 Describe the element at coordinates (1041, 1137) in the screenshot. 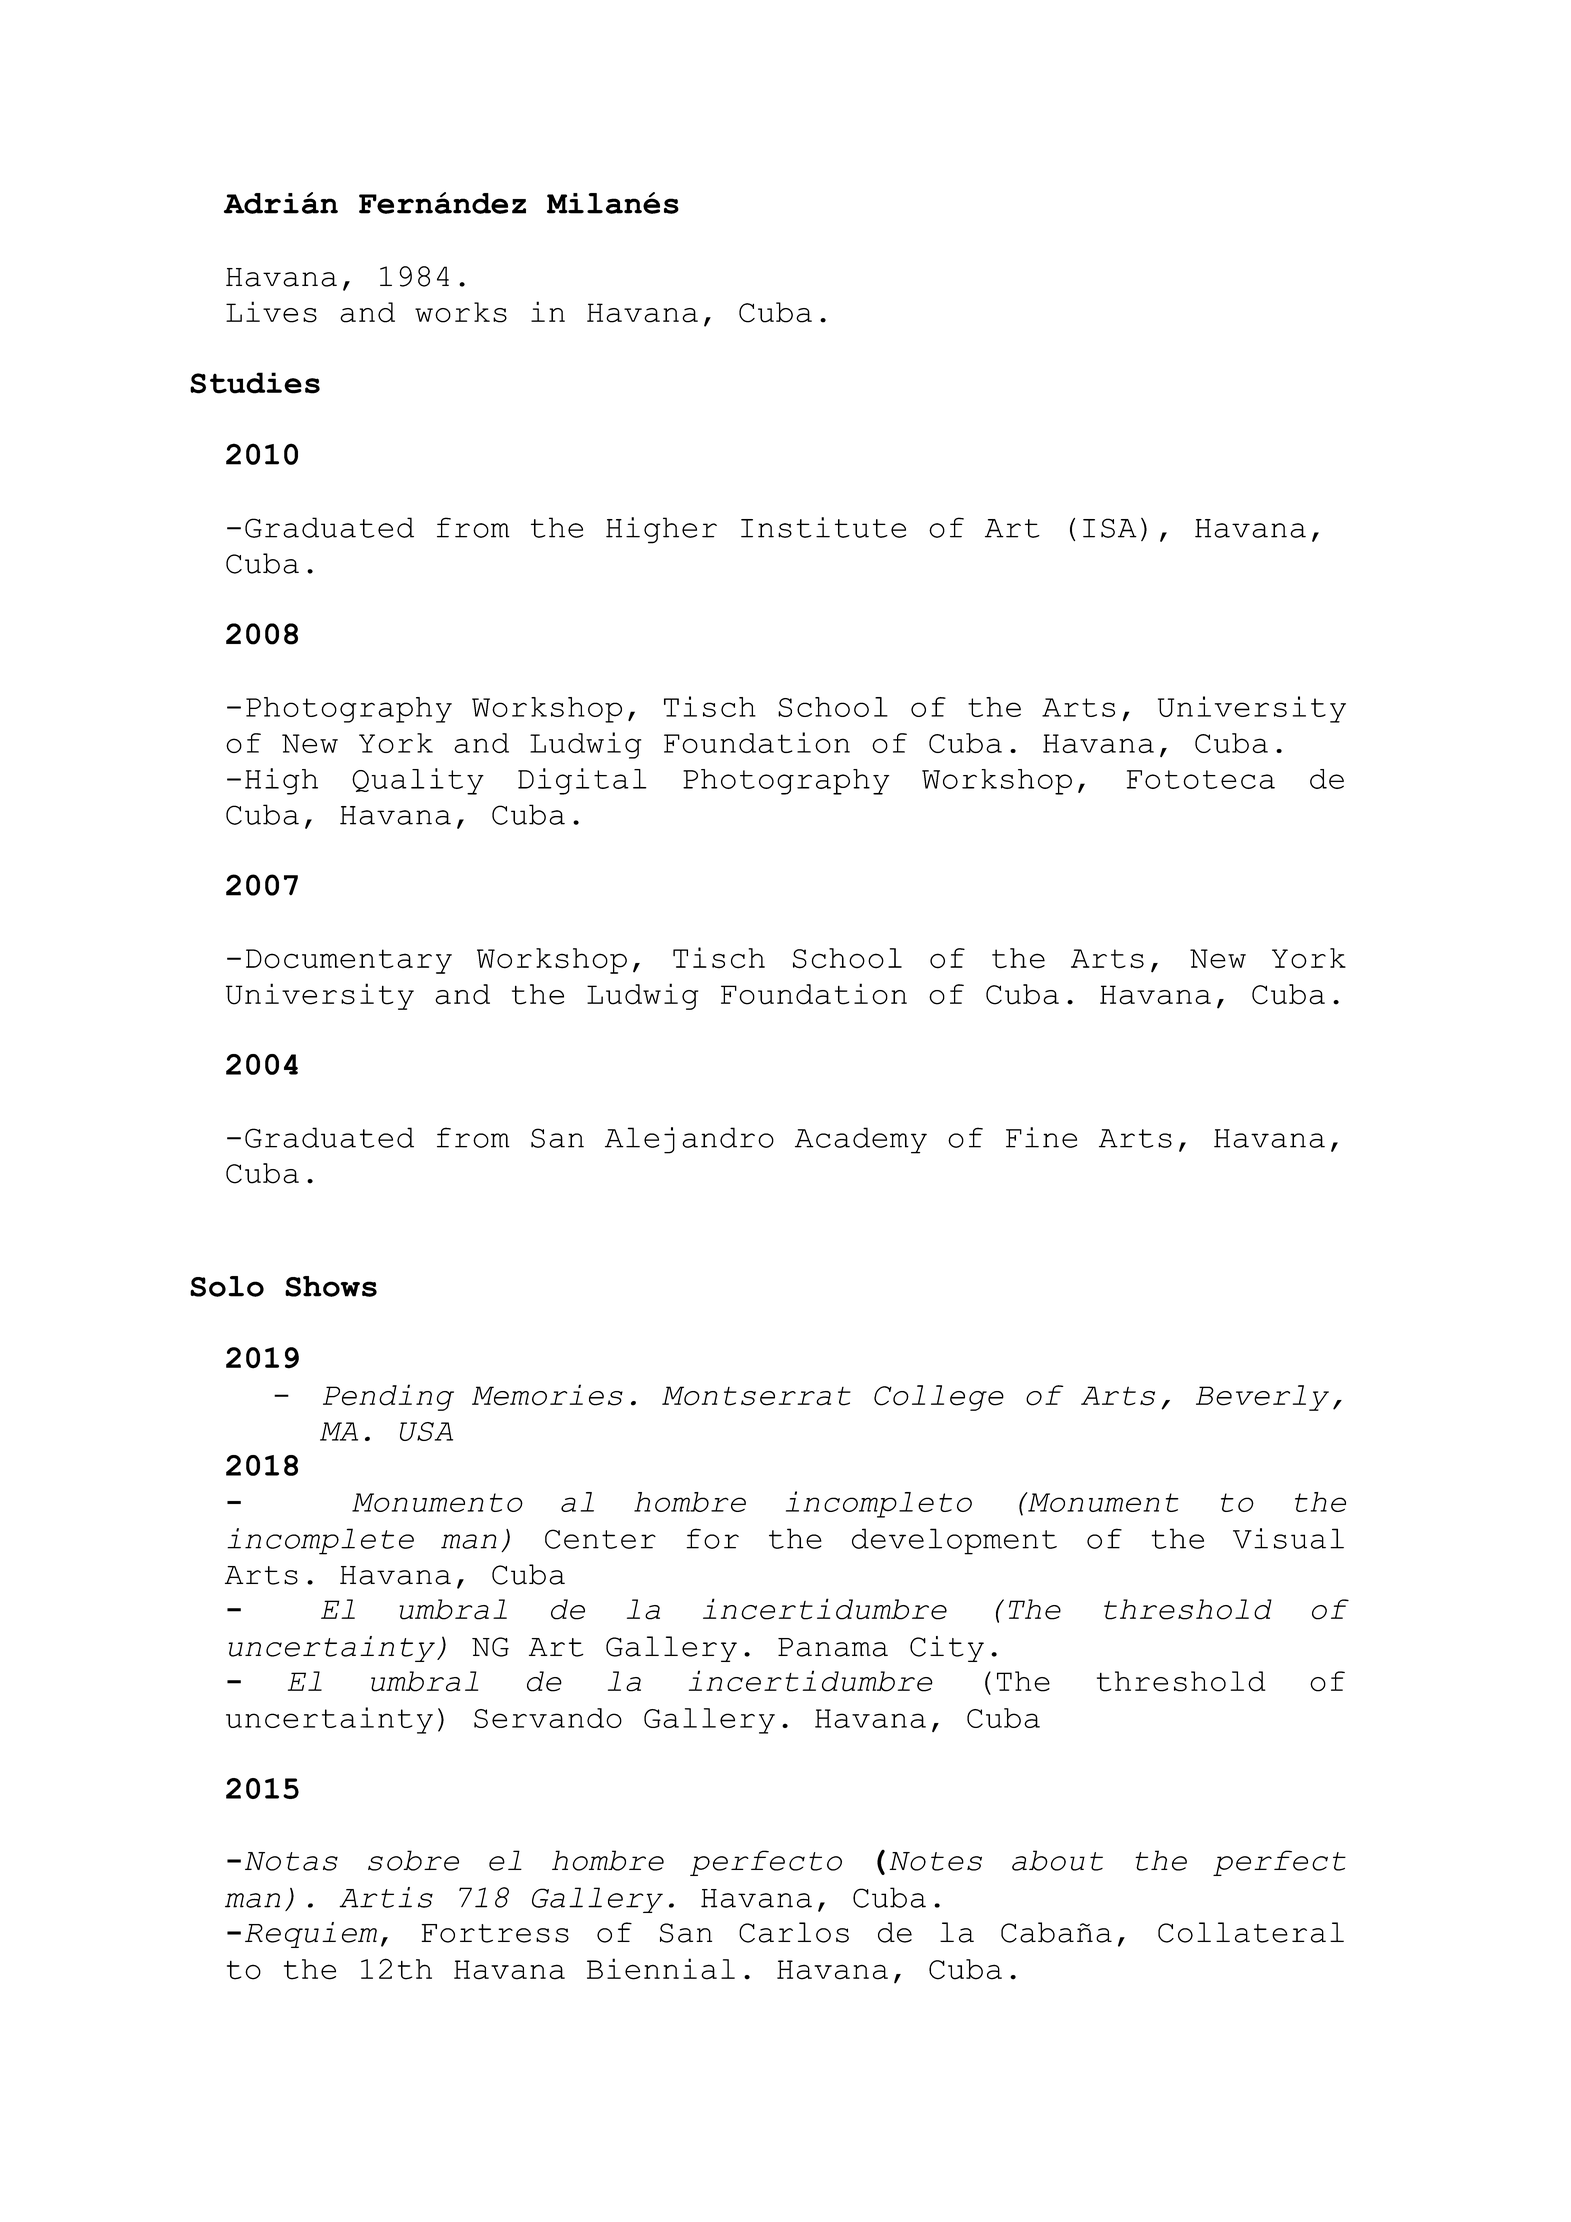

I see `Fine` at that location.
